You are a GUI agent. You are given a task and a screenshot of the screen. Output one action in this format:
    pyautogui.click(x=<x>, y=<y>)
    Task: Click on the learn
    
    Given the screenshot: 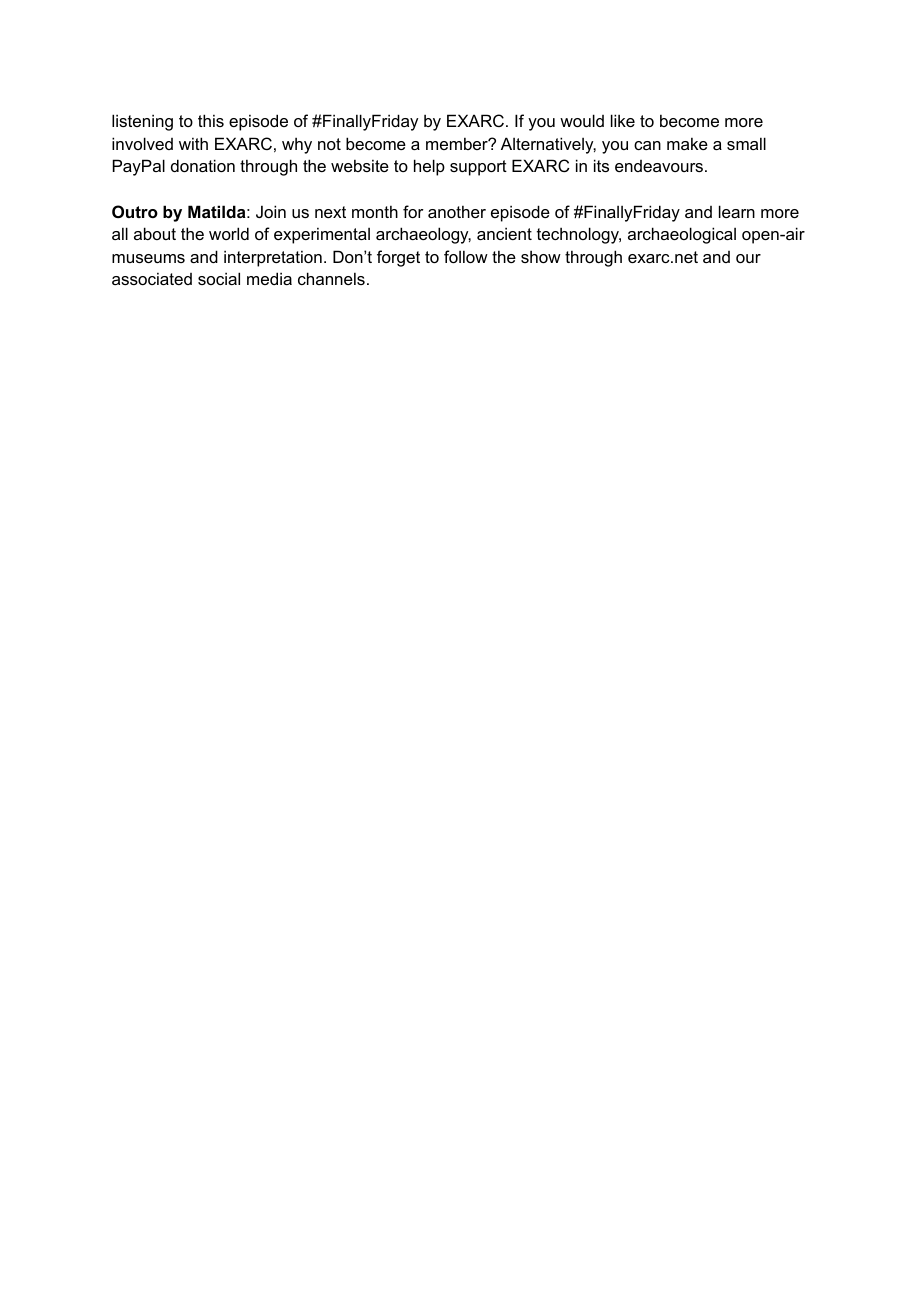 What is the action you would take?
    pyautogui.click(x=737, y=211)
